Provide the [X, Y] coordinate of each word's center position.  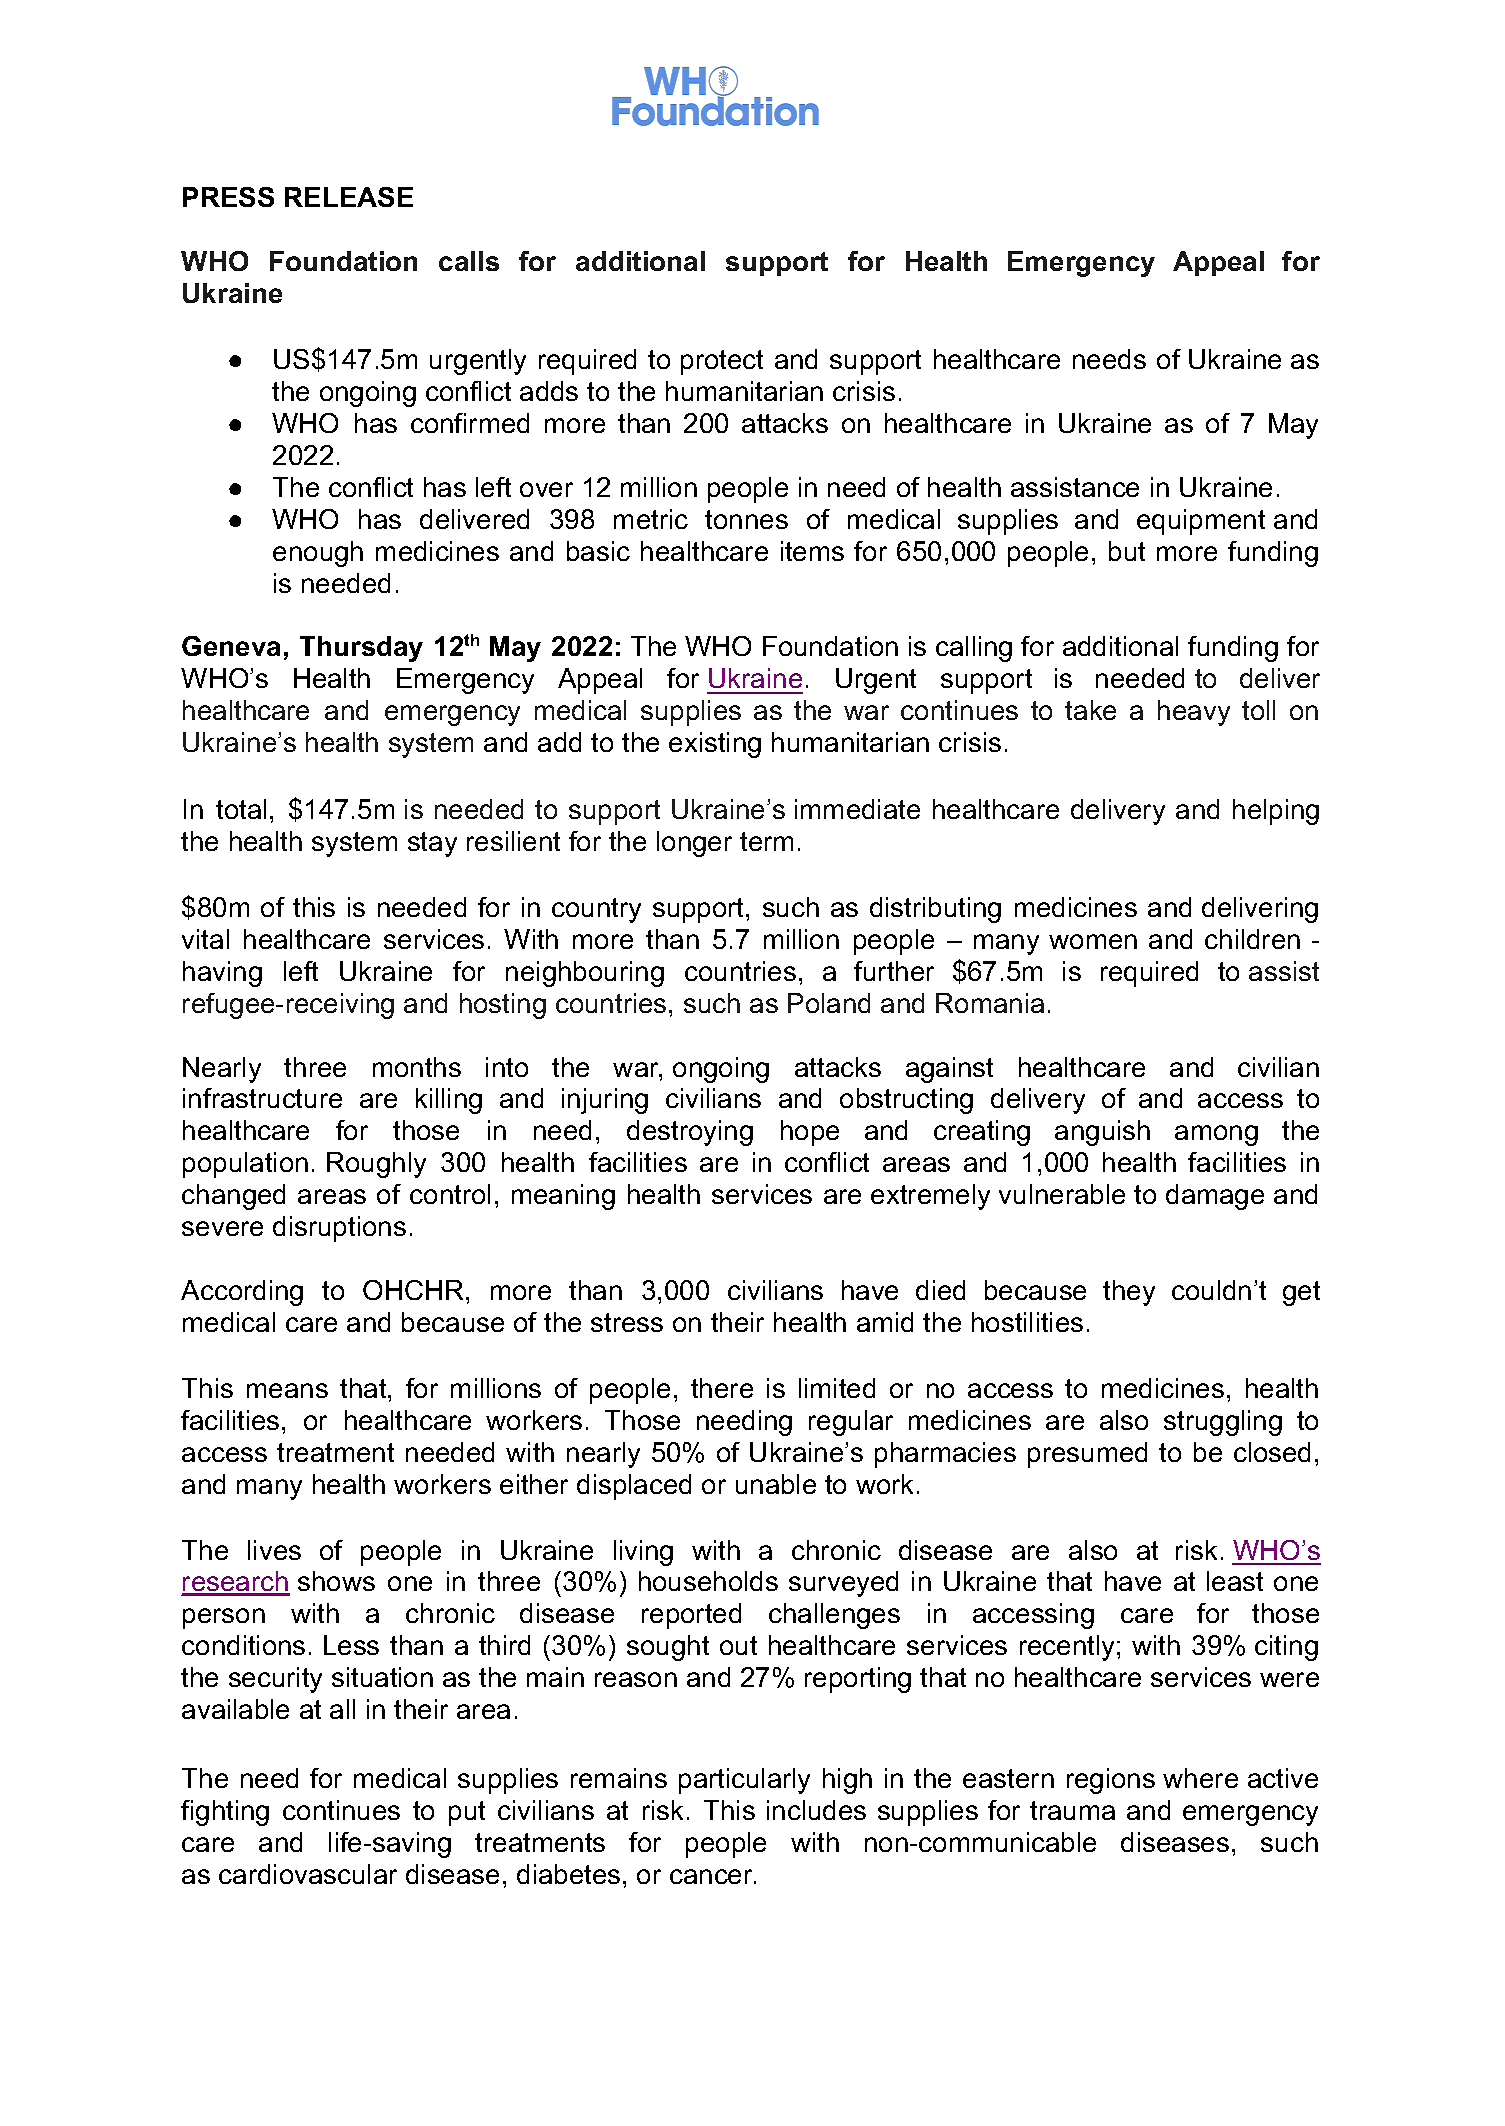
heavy [1194, 713]
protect [722, 362]
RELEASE [349, 197]
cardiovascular [308, 1874]
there [722, 1388]
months [417, 1067]
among [1216, 1135]
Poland [829, 1003]
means [287, 1390]
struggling [1223, 1423]
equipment [1201, 522]
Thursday [361, 649]
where [1200, 1778]
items [812, 551]
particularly [744, 1781]
